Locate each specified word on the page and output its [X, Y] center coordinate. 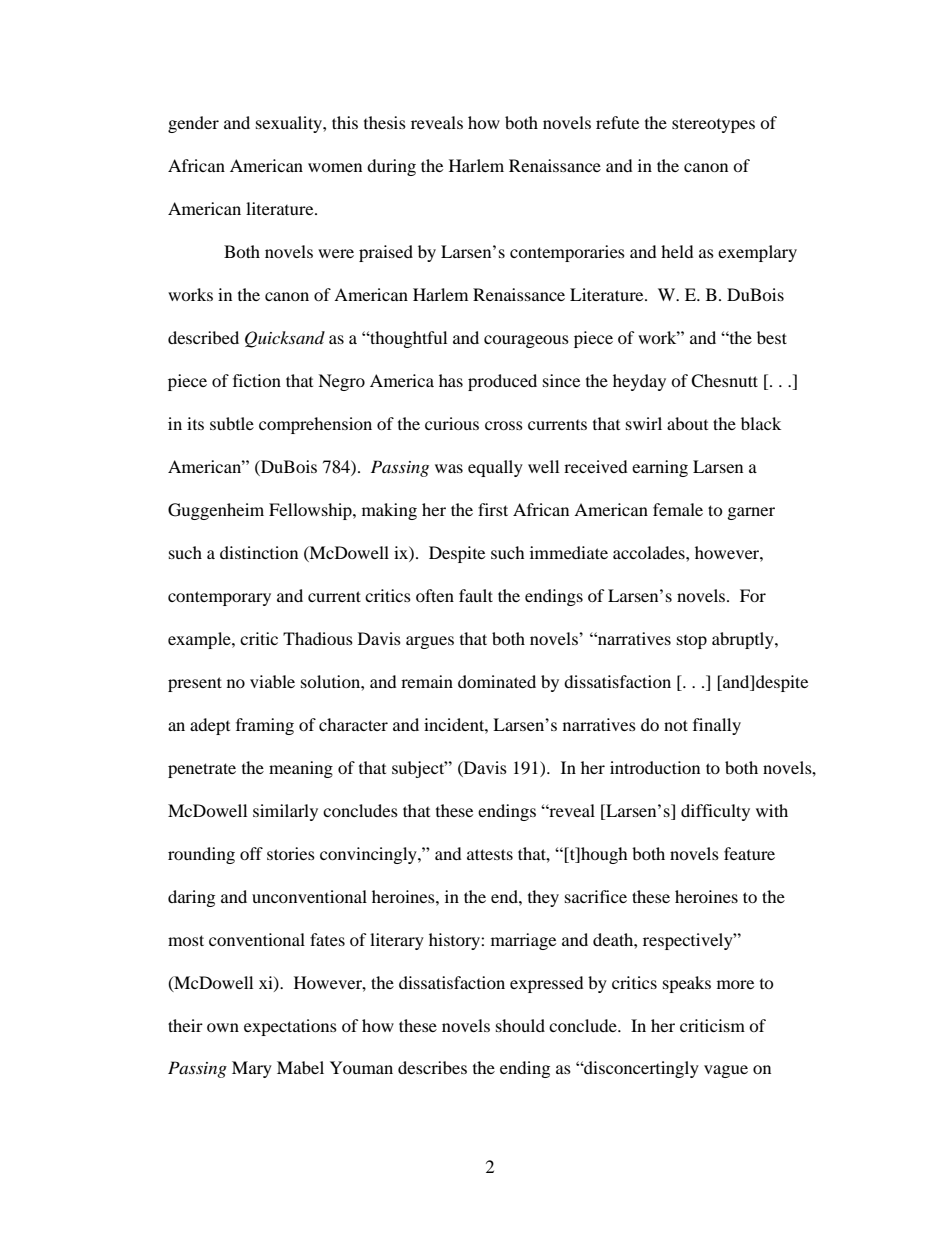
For [753, 595]
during [391, 167]
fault [476, 595]
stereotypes [713, 125]
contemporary [219, 598]
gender [193, 124]
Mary [252, 1069]
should [520, 1025]
